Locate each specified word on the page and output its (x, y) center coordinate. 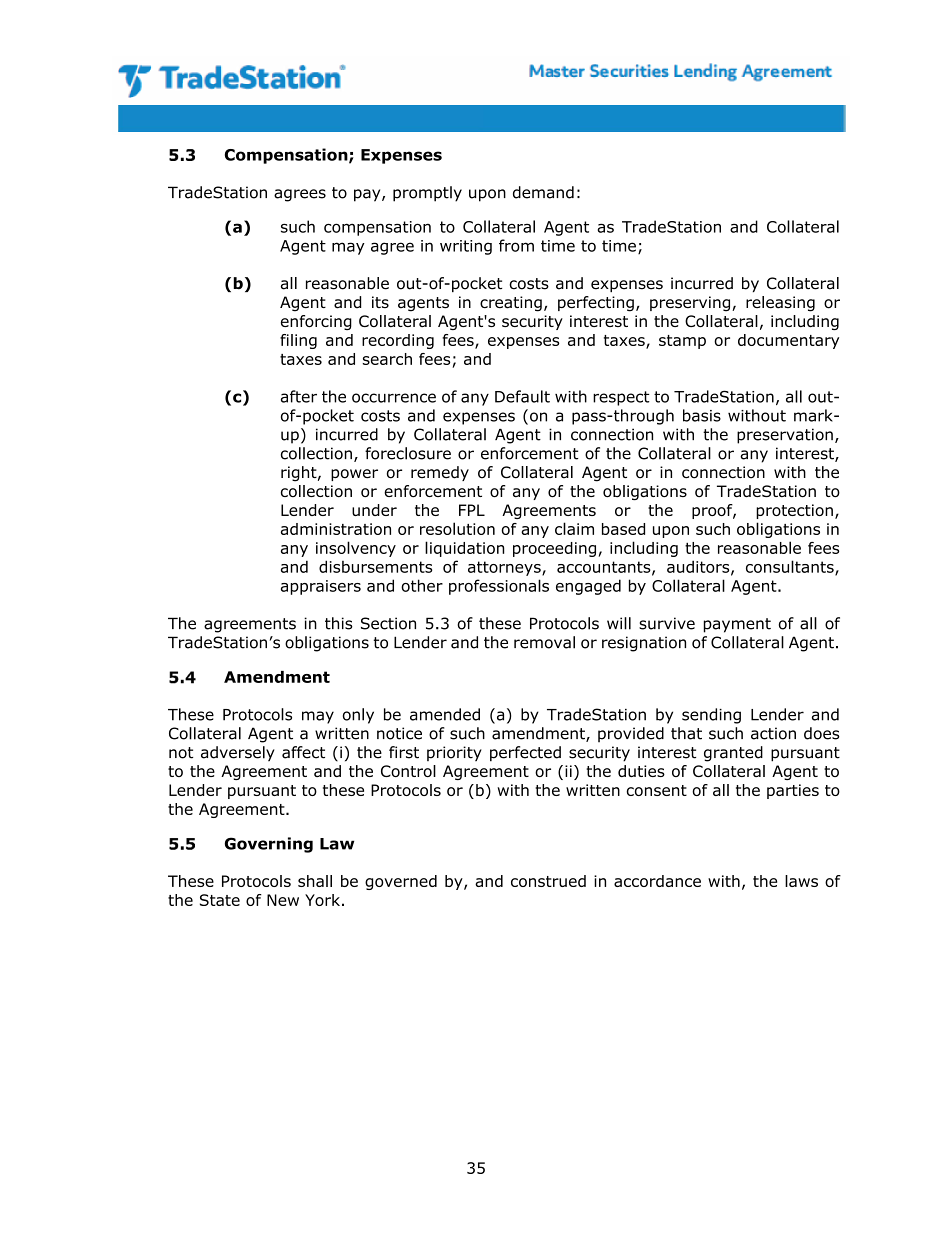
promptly (427, 194)
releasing (780, 304)
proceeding (554, 549)
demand (543, 192)
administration (336, 529)
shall (315, 881)
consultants (791, 567)
